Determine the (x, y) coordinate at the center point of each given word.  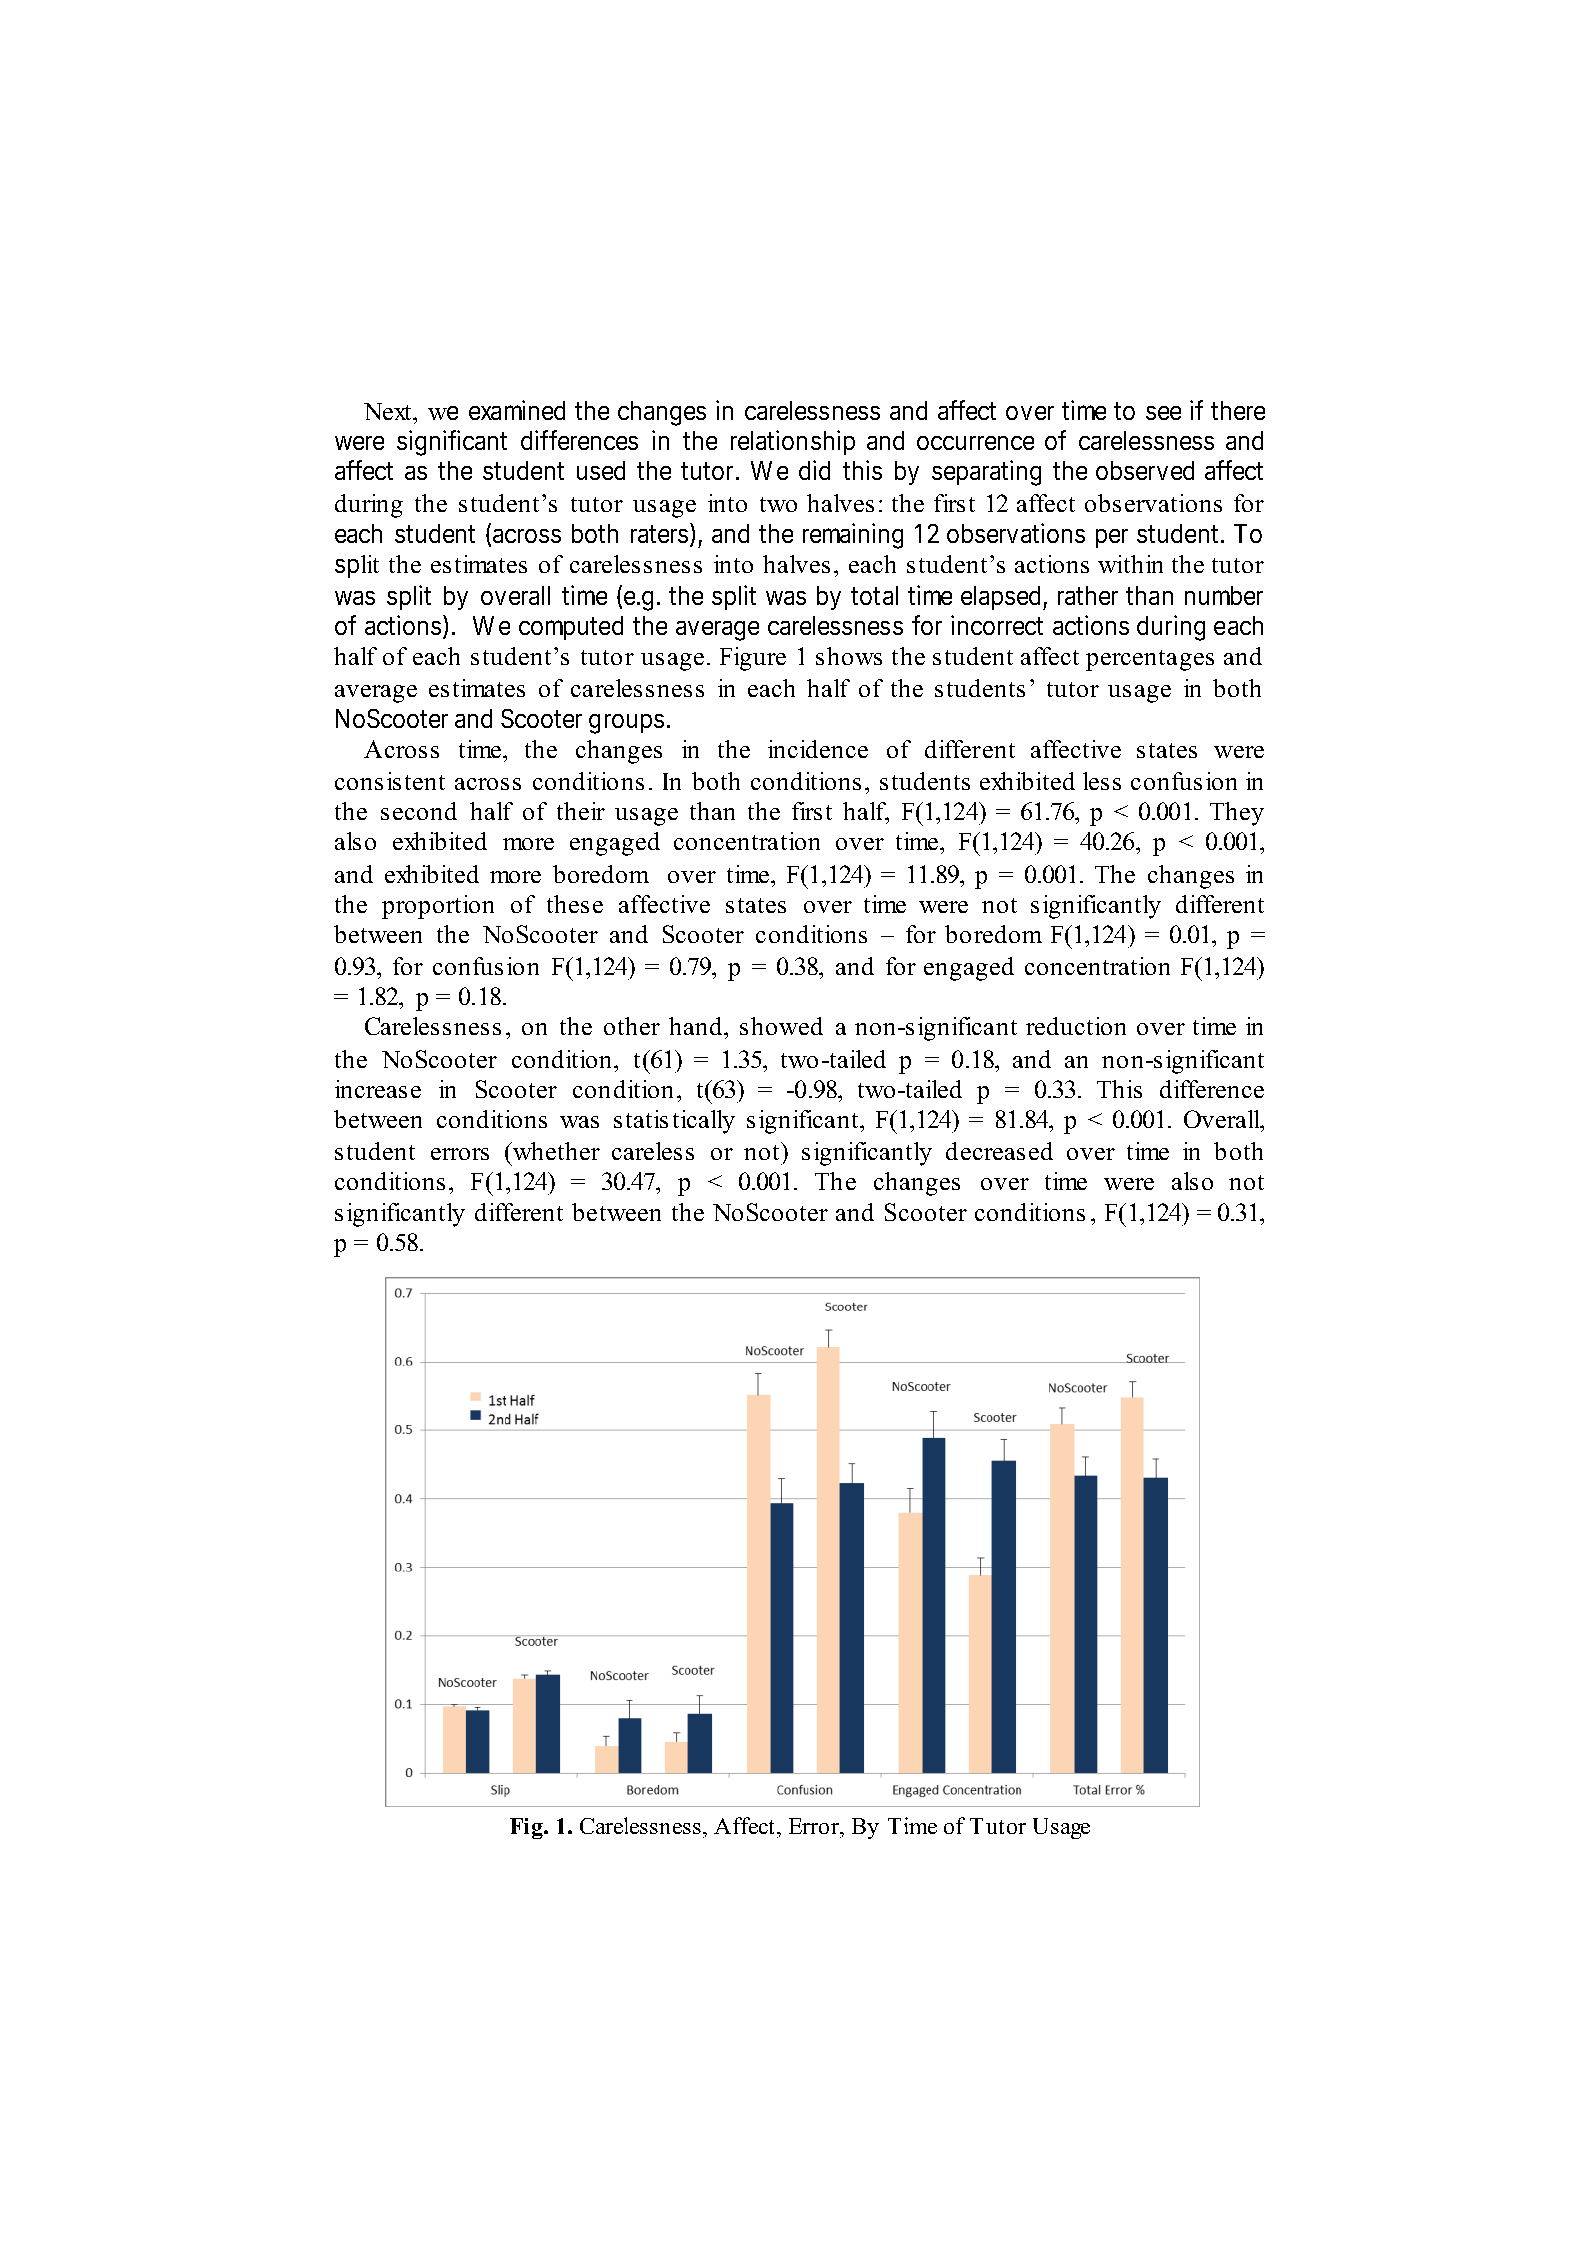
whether (555, 1151)
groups (626, 724)
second (419, 811)
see (1163, 413)
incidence (818, 749)
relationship (793, 442)
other (632, 1026)
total (874, 595)
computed (571, 628)
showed (781, 1026)
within (1130, 564)
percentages (1150, 660)
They (1237, 814)
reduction (1076, 1026)
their (581, 811)
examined (517, 410)
